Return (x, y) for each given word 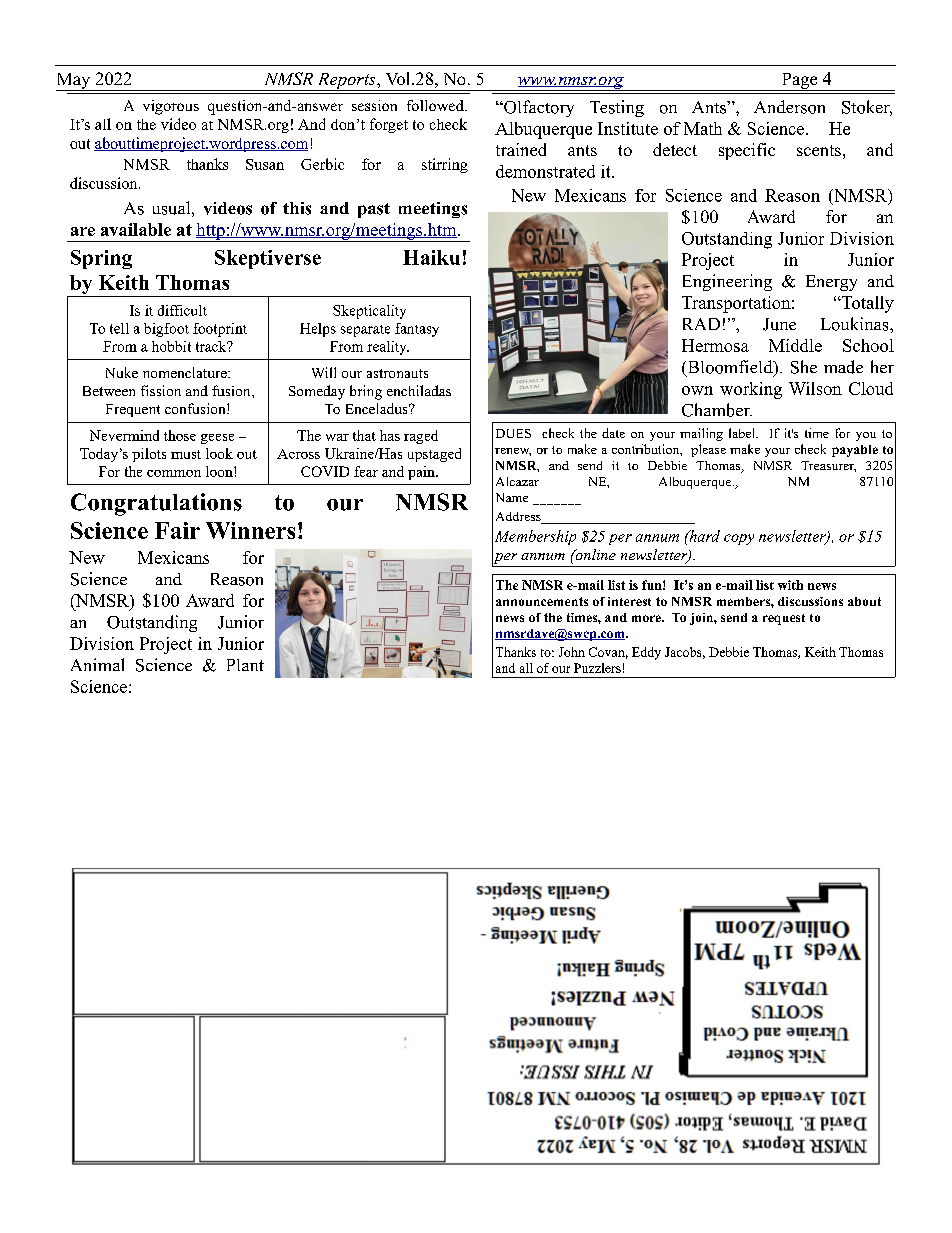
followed (436, 105)
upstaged (434, 455)
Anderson (789, 107)
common (174, 473)
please (708, 450)
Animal (97, 664)
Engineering (727, 282)
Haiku (431, 257)
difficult (182, 310)
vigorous (171, 107)
